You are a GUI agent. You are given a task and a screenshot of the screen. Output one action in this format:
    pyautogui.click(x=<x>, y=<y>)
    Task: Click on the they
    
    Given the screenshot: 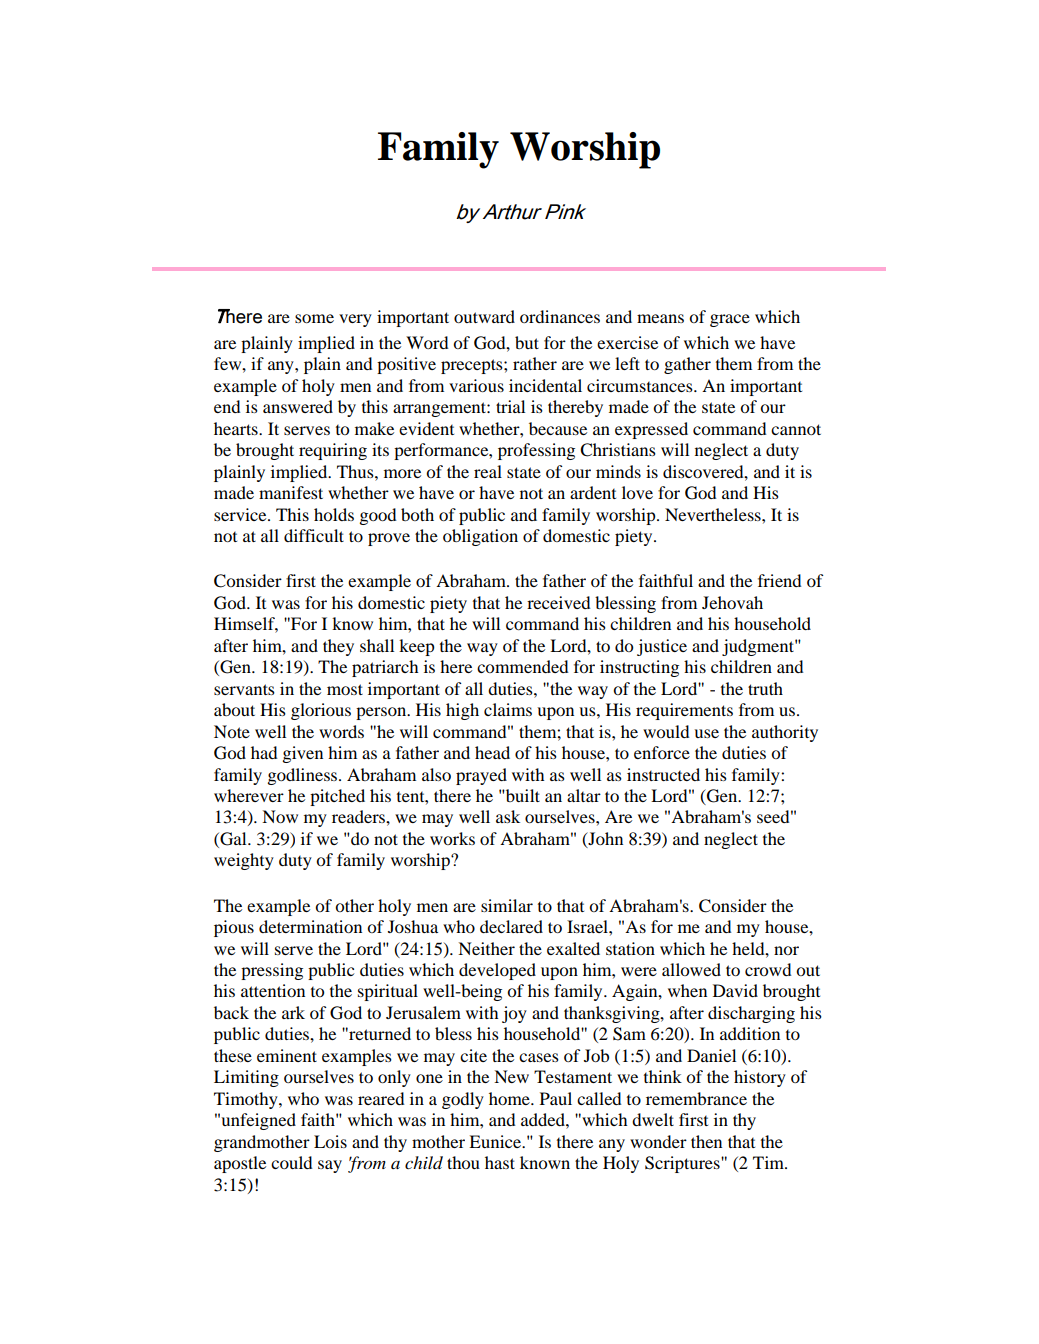 What is the action you would take?
    pyautogui.click(x=338, y=647)
